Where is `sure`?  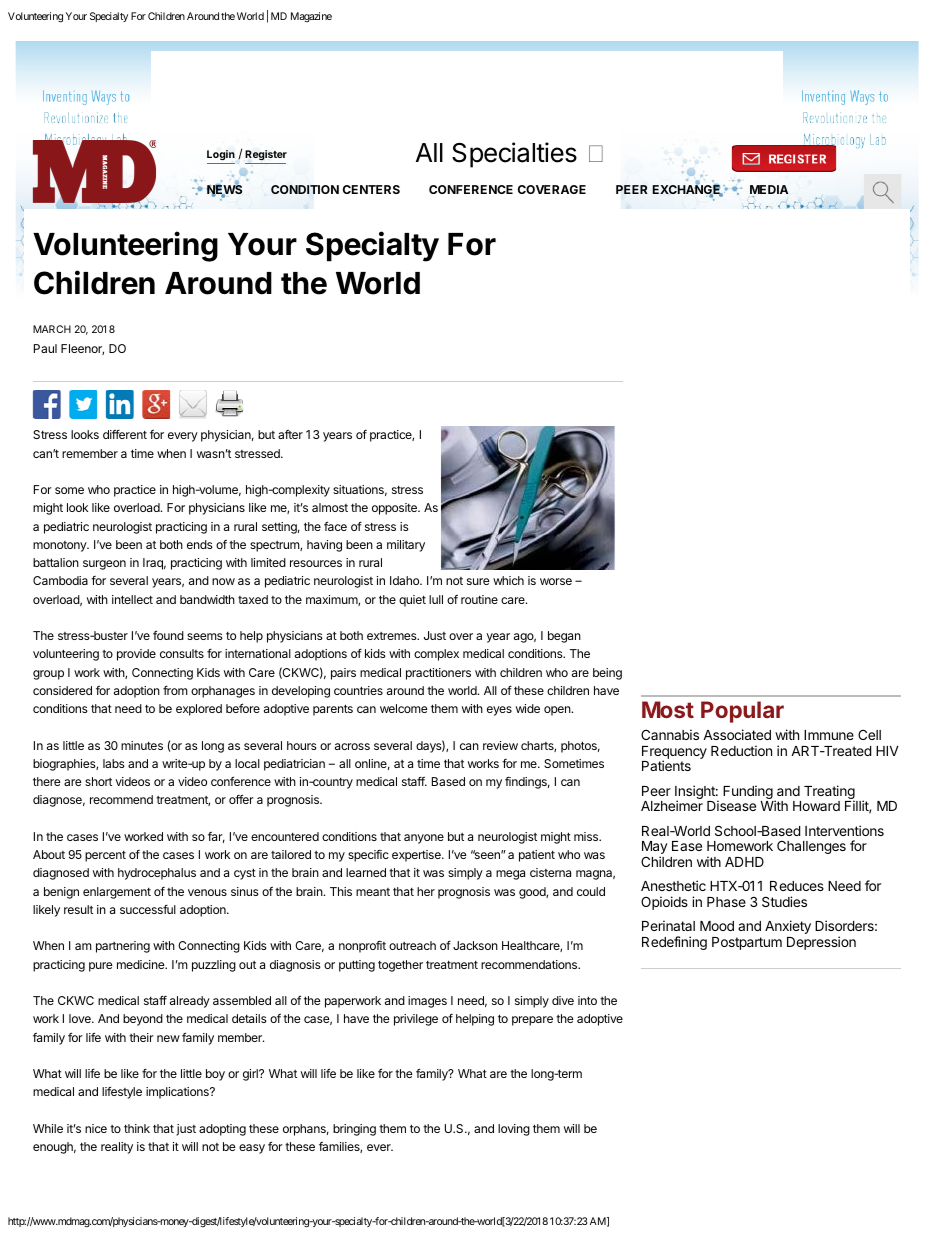 sure is located at coordinates (478, 581).
